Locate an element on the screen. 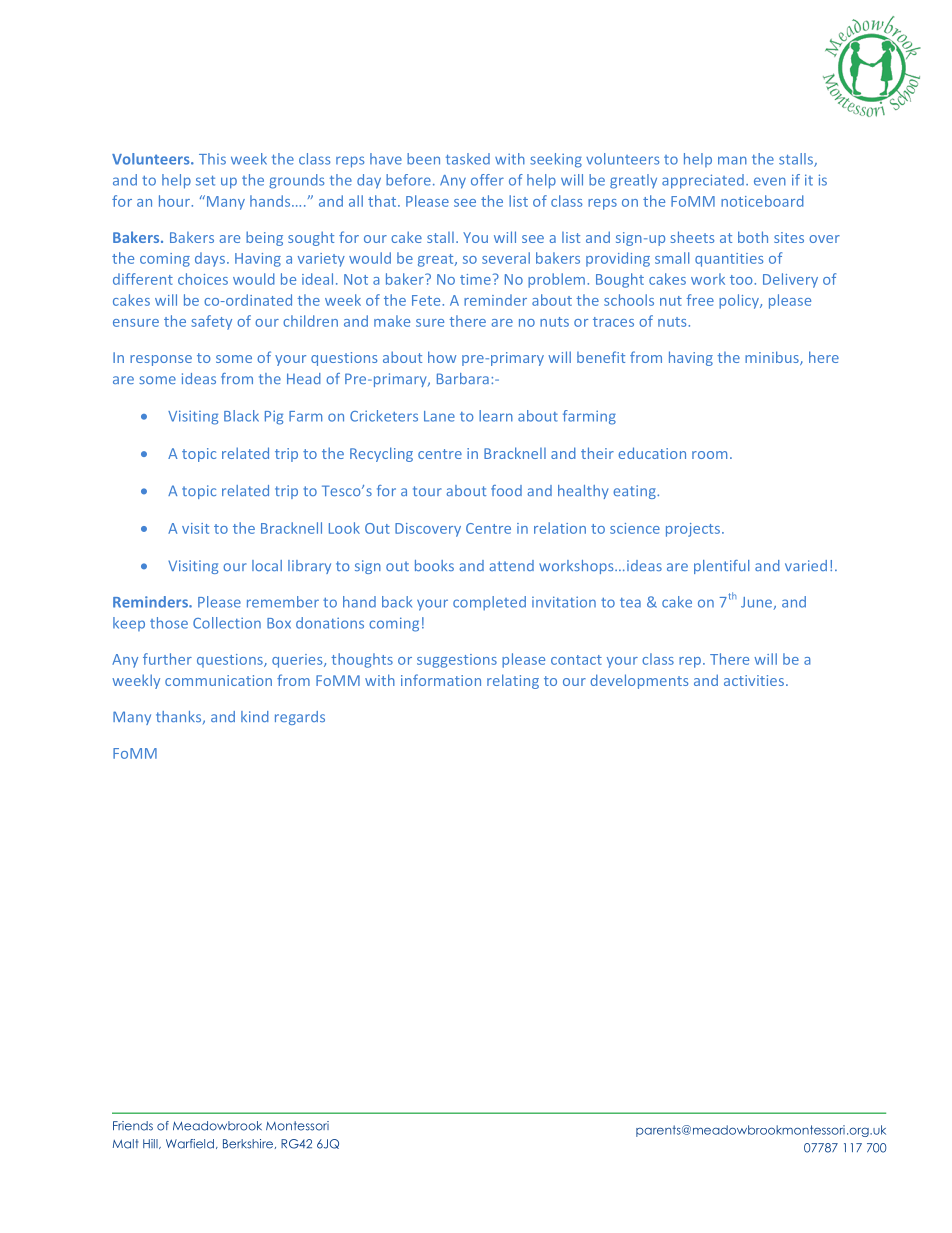  Warfield is located at coordinates (190, 1144).
